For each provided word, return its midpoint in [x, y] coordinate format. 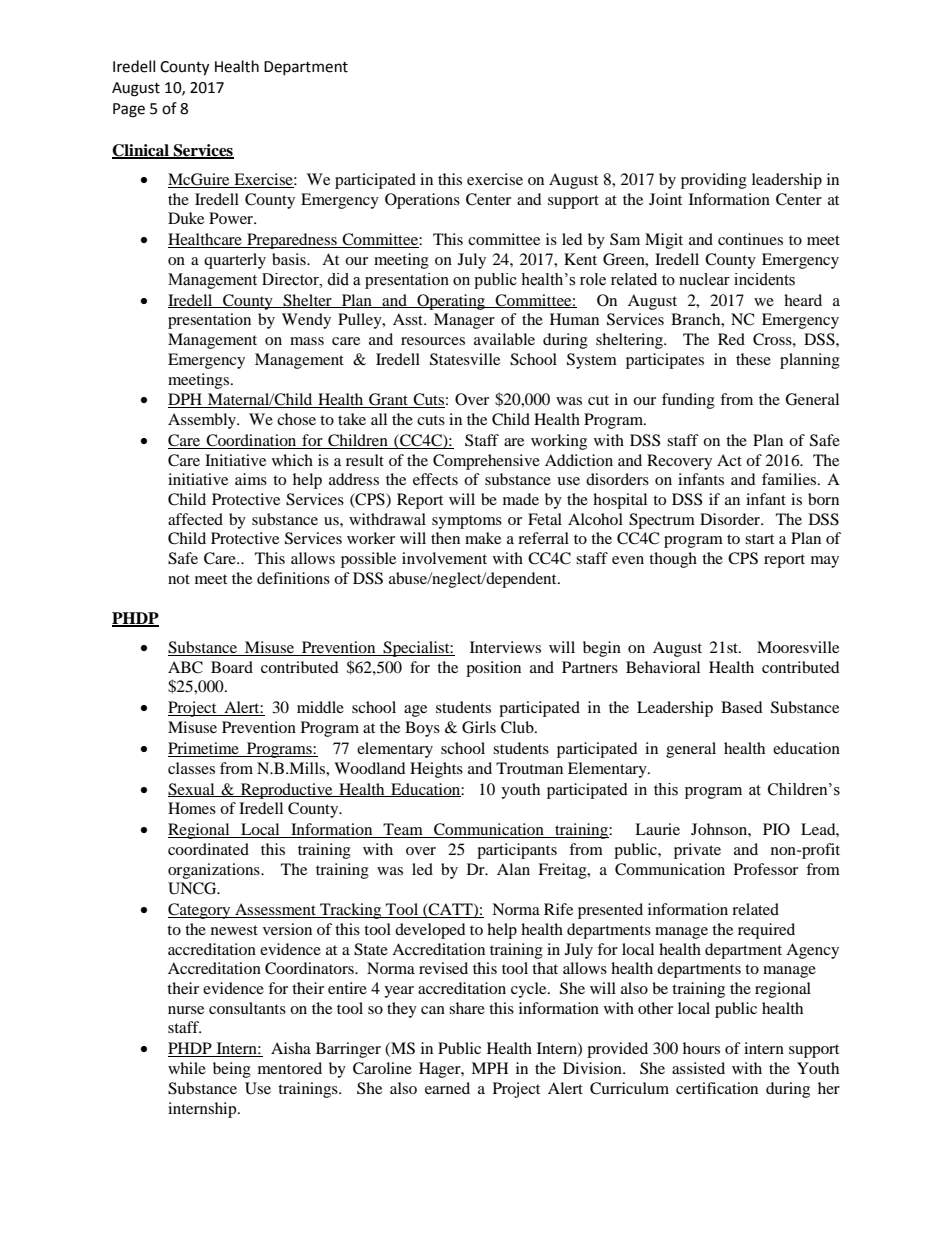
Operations [422, 201]
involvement [444, 558]
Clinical [141, 151]
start [759, 539]
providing [714, 181]
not [179, 579]
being [232, 1070]
